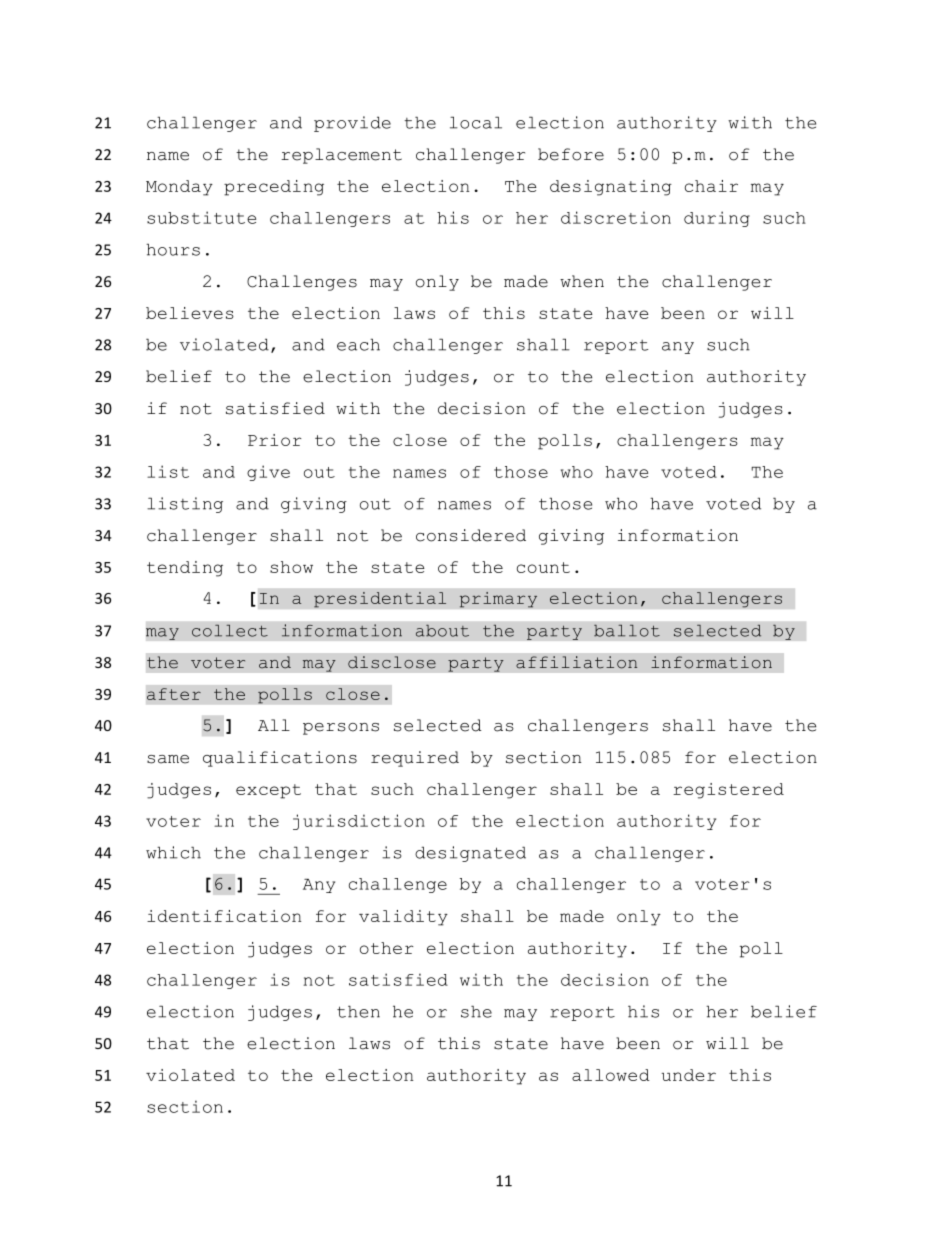 Image resolution: width=952 pixels, height=1233 pixels. I want to click on ballot, so click(627, 631).
